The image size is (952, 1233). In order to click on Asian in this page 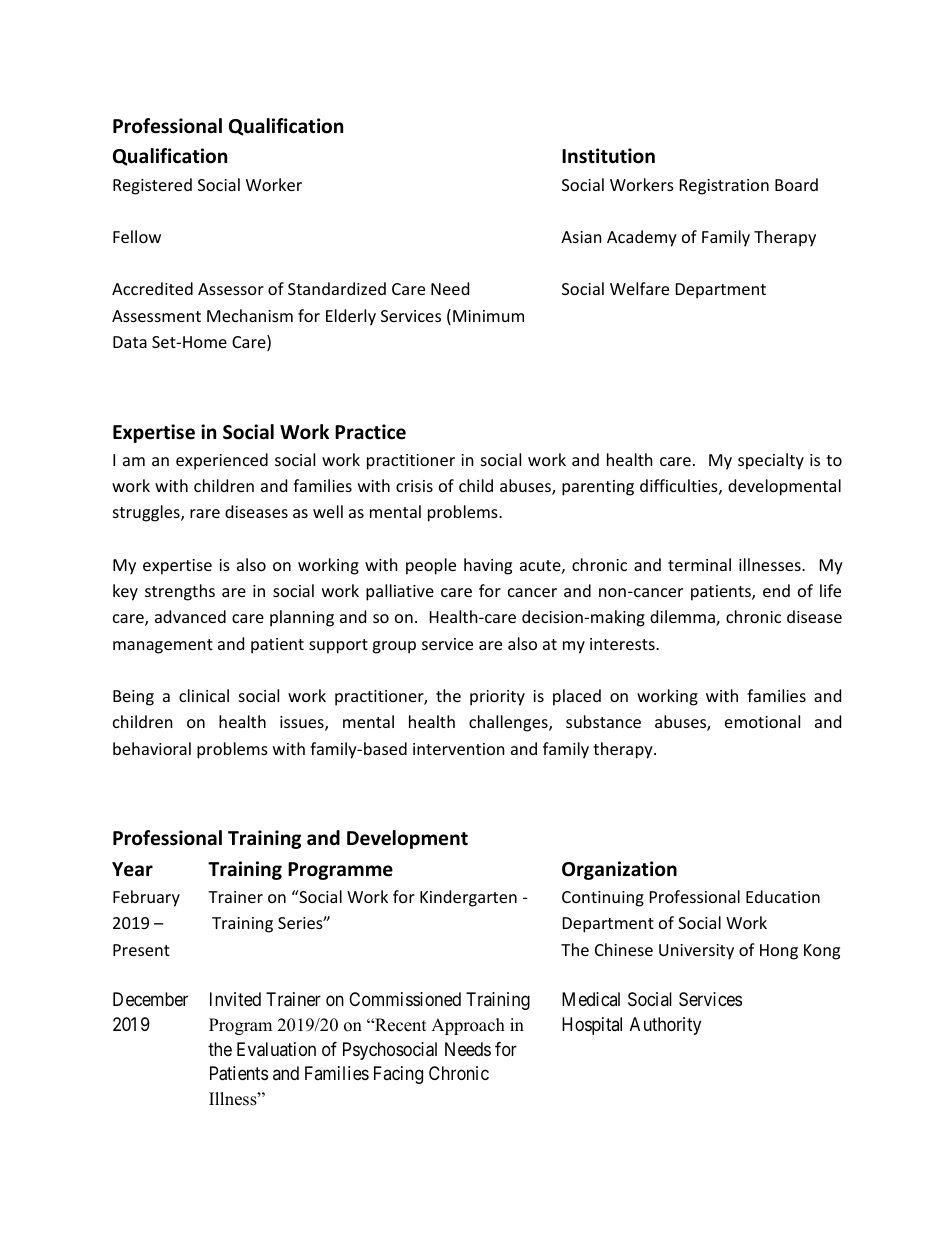, I will do `click(581, 237)`.
